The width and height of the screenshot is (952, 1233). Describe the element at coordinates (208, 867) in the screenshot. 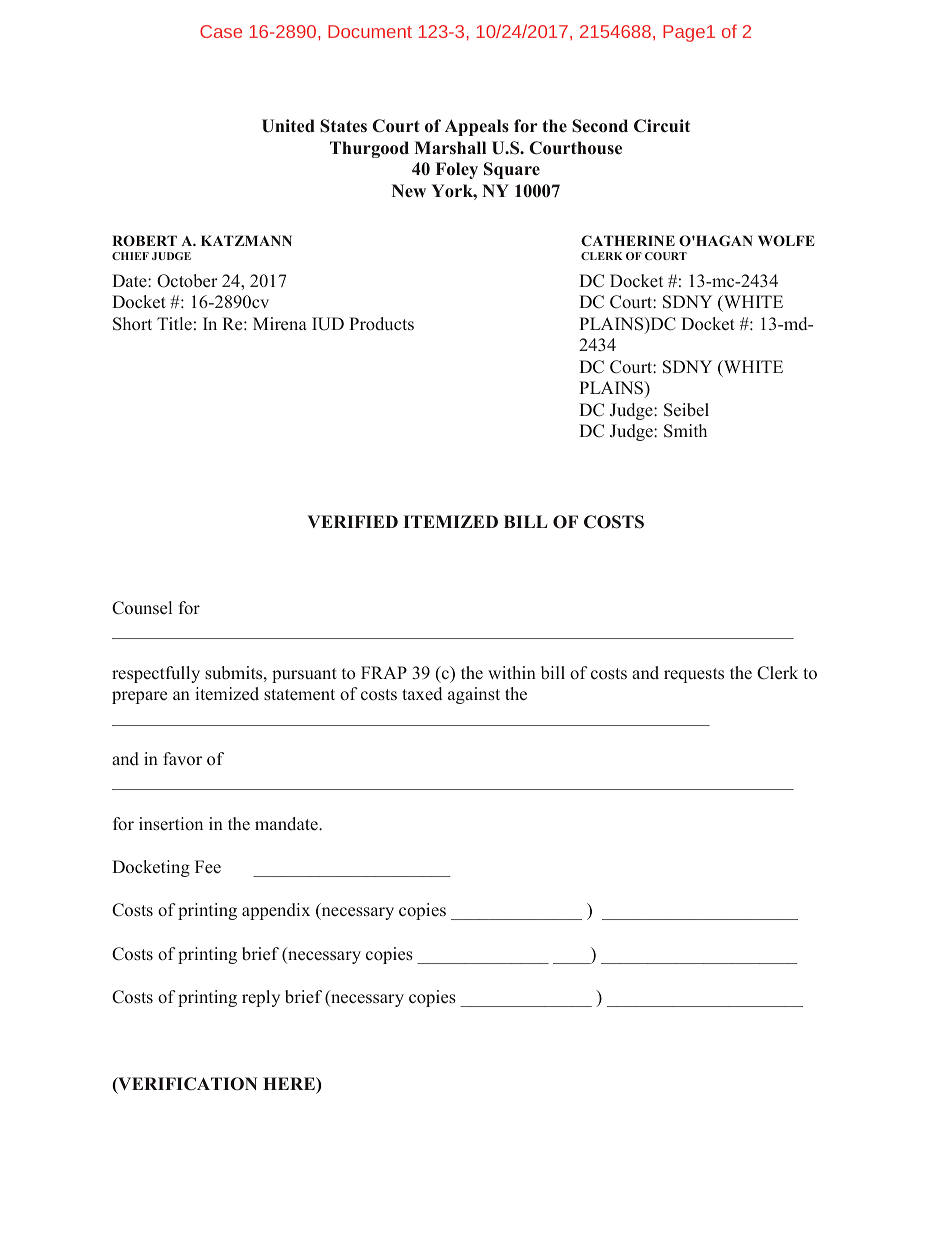

I see `Fee` at that location.
